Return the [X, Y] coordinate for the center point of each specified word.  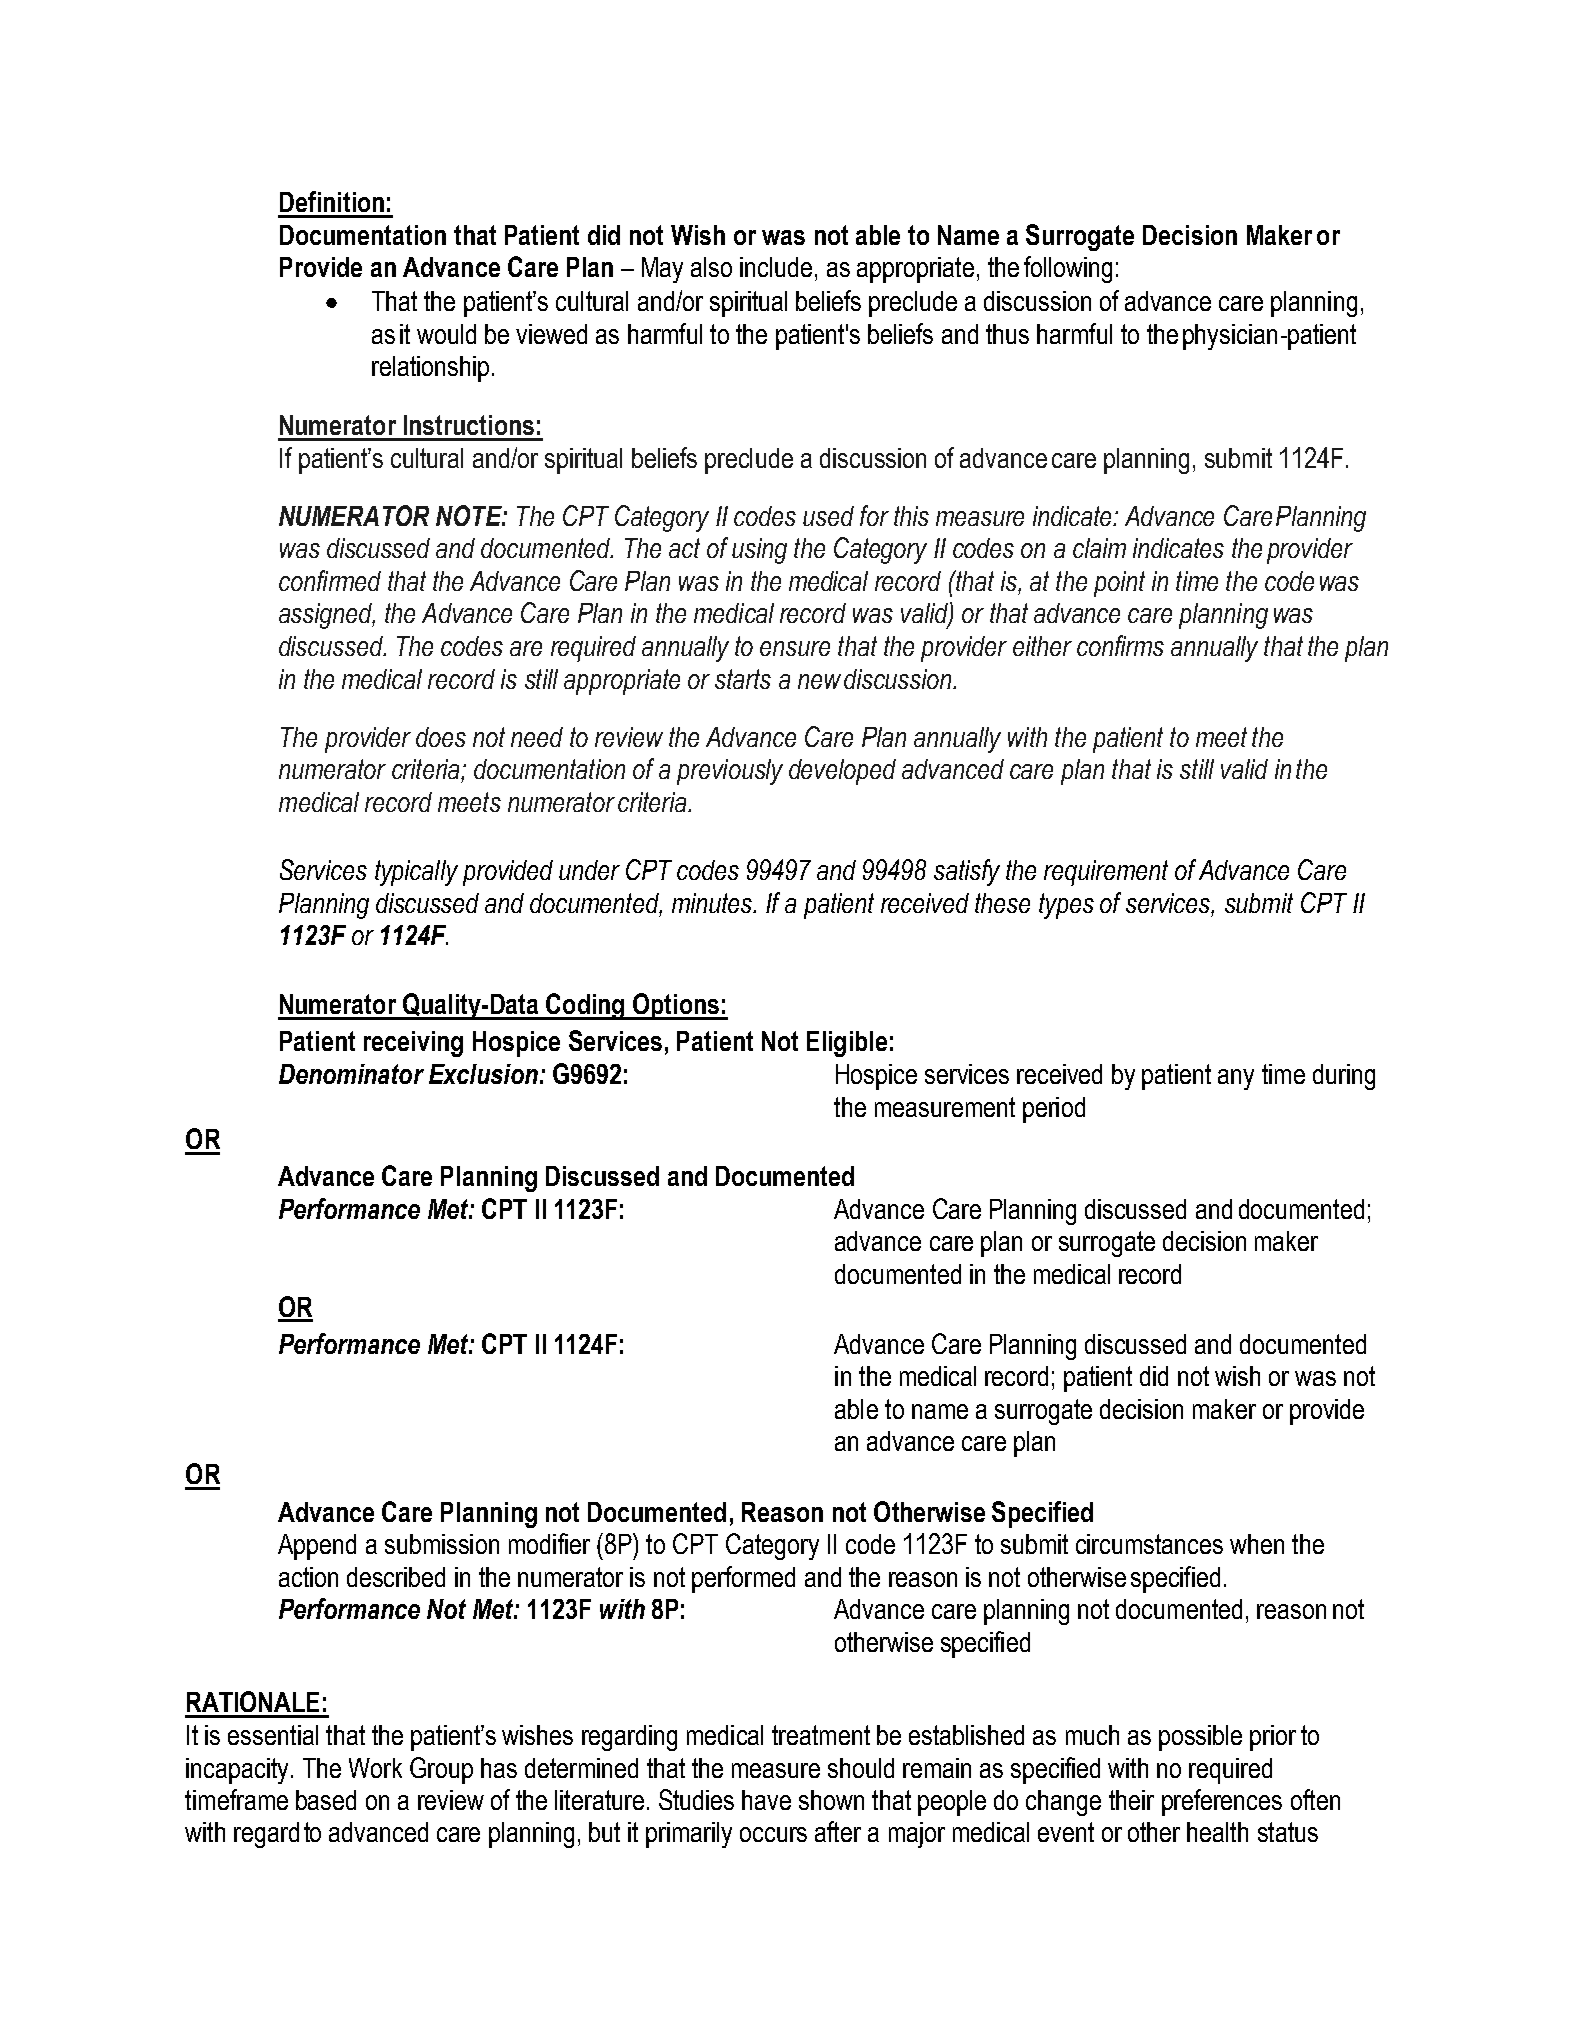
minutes [713, 903]
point [1119, 584]
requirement [1106, 873]
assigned [327, 616]
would [446, 334]
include [776, 267]
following [1068, 269]
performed [743, 1579]
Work [375, 1768]
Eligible [847, 1044]
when [1257, 1544]
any [1236, 1079]
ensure [795, 648]
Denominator [351, 1074]
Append [317, 1547]
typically [416, 873]
